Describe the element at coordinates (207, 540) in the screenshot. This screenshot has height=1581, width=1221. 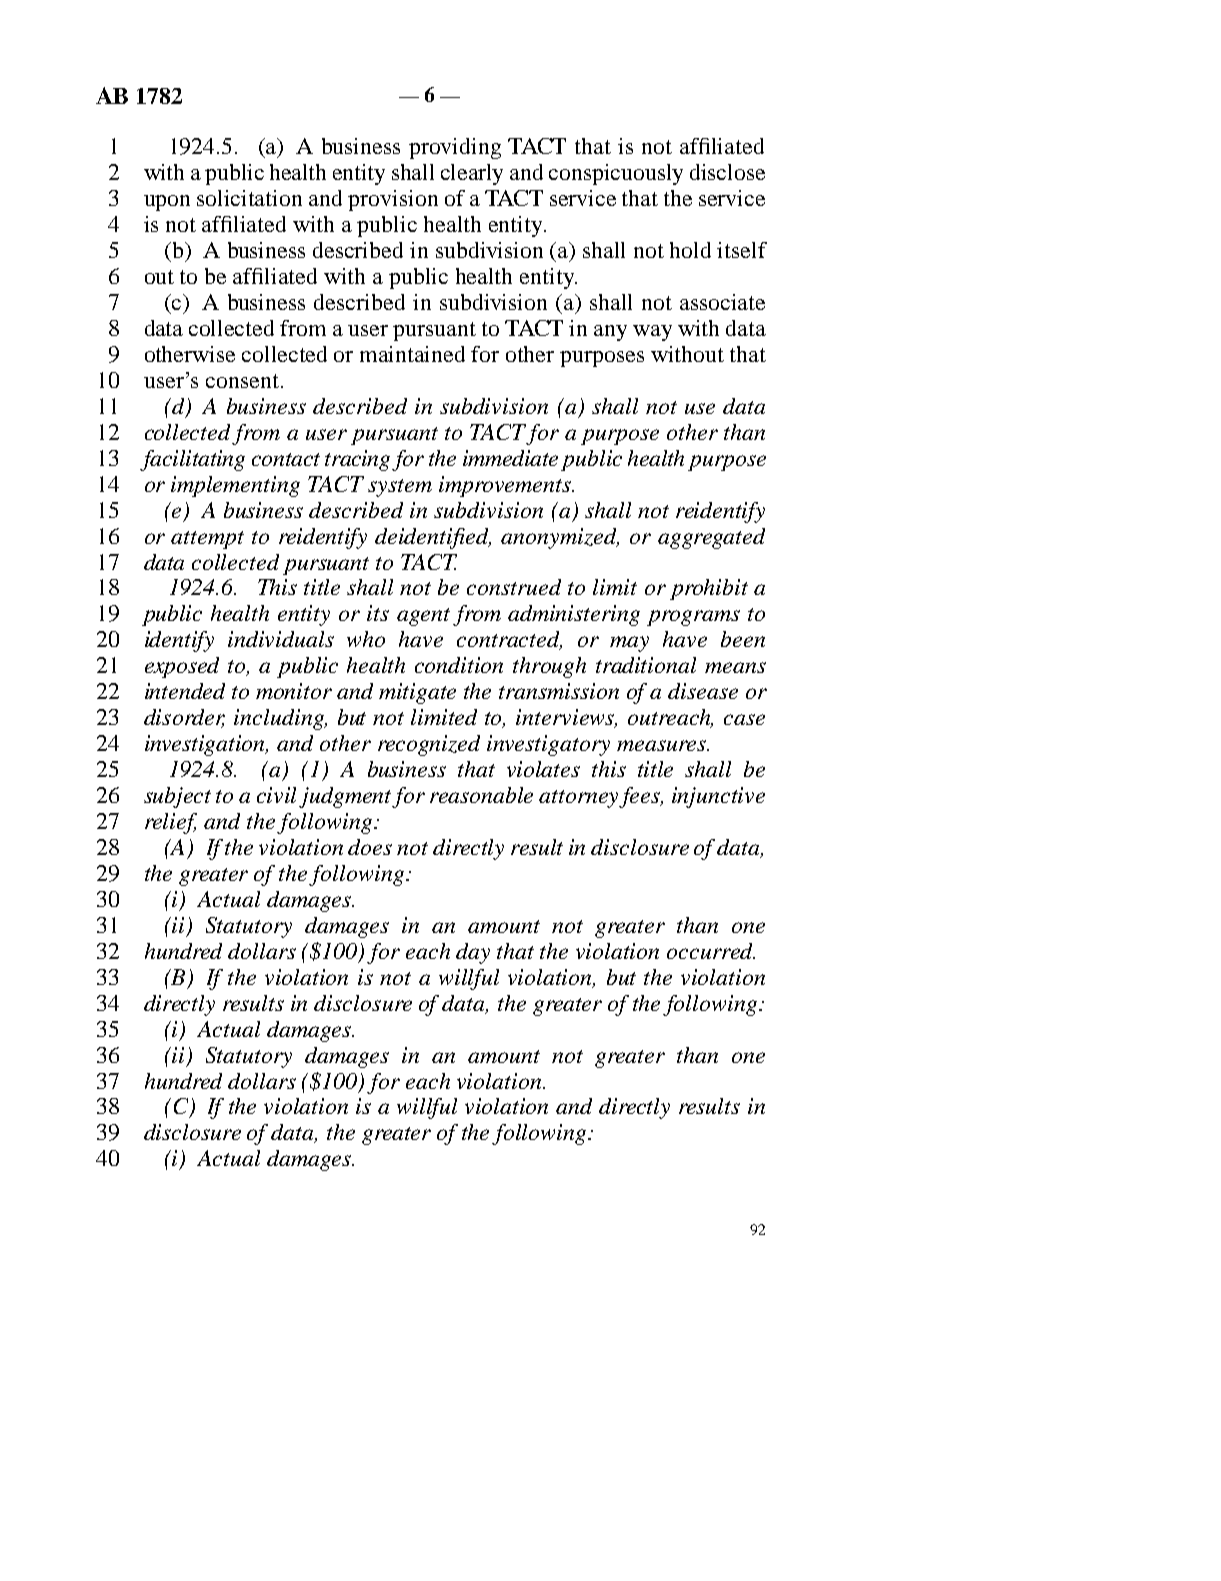
I see `attempt` at that location.
